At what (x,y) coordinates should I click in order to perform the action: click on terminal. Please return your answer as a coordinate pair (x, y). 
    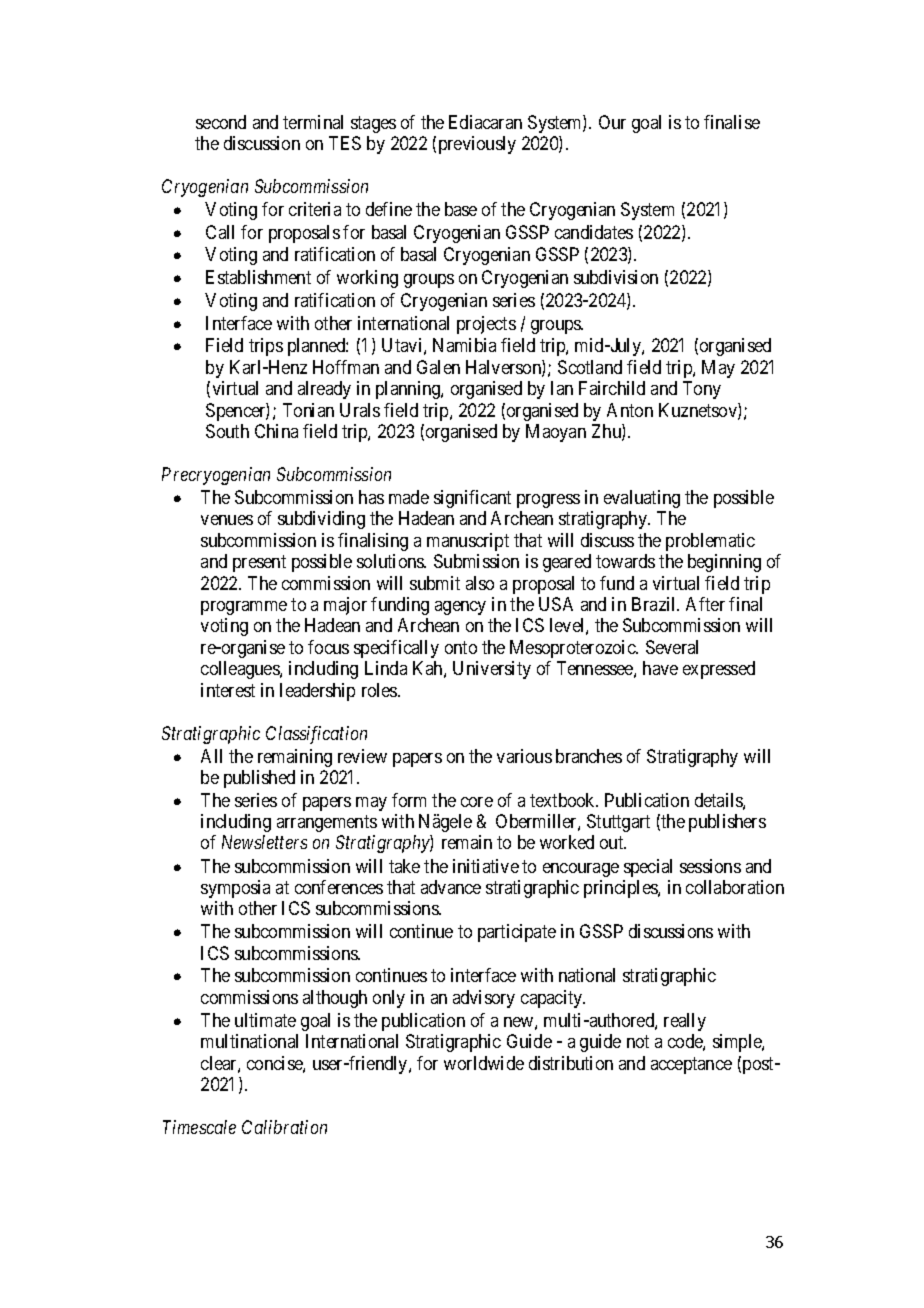
    Looking at the image, I should click on (313, 122).
